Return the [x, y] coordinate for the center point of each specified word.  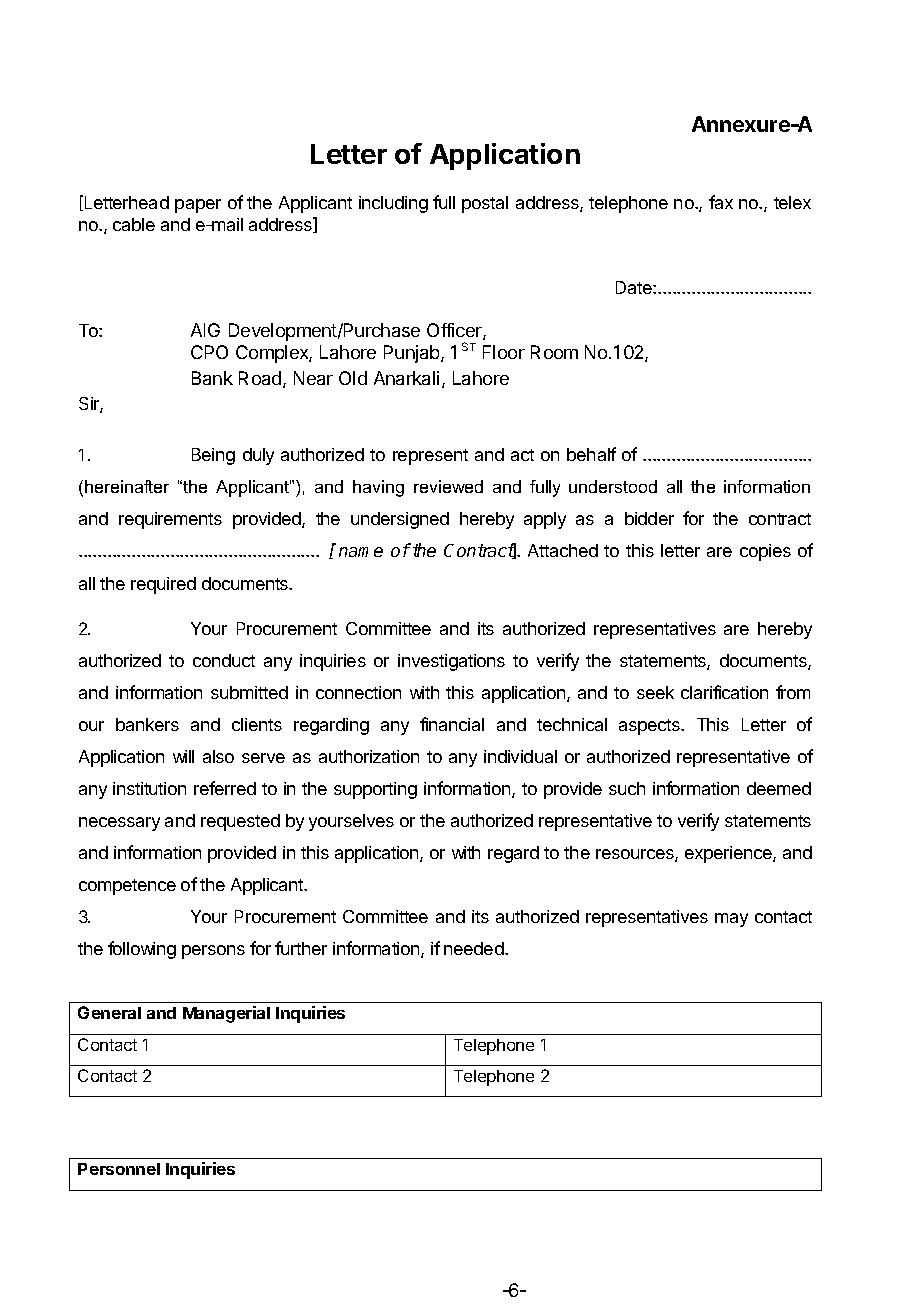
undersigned [400, 520]
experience [729, 854]
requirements [170, 520]
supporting [375, 790]
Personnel [119, 1169]
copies [765, 552]
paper [198, 206]
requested [240, 822]
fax [721, 202]
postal [485, 204]
